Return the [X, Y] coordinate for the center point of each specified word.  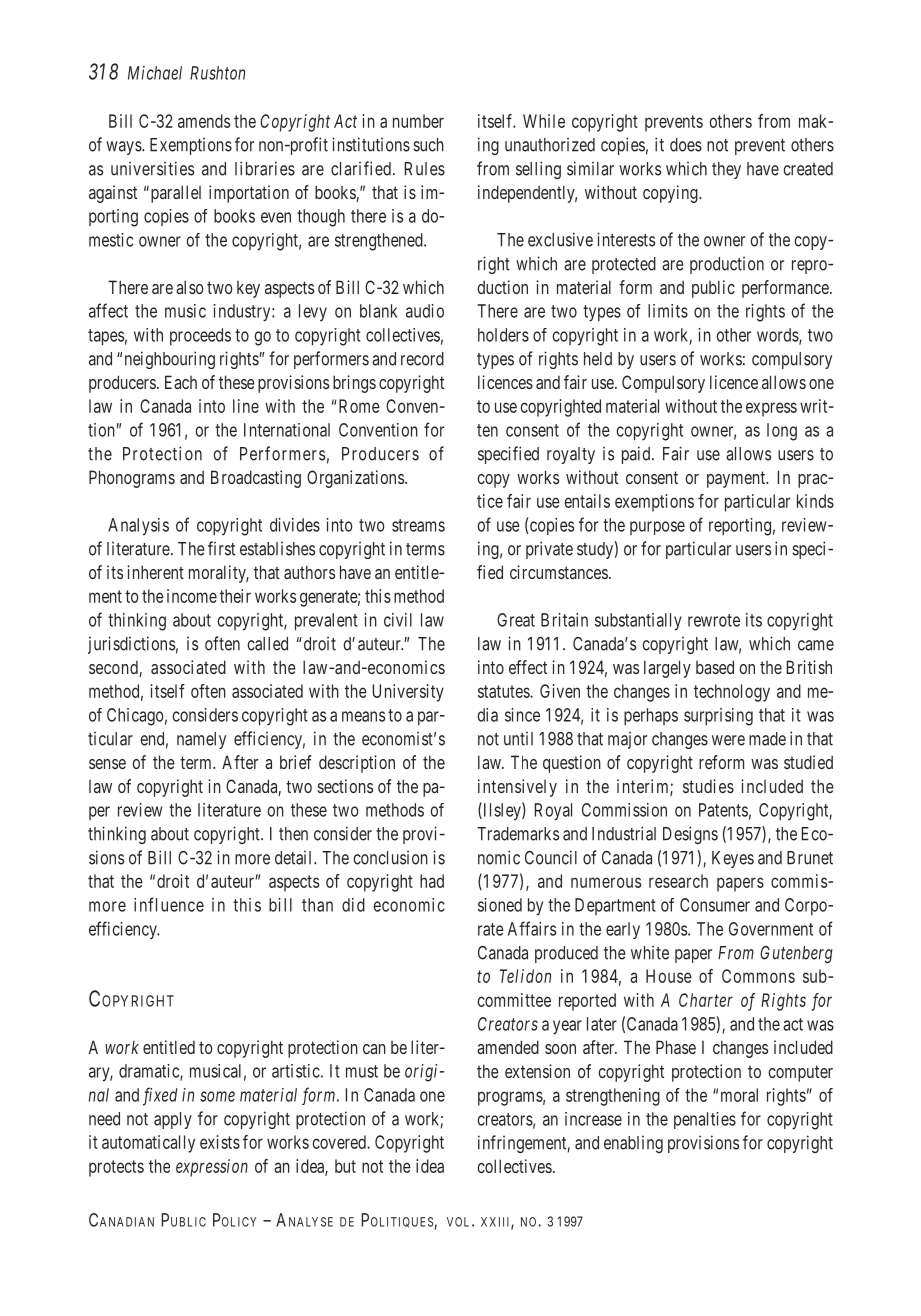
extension [537, 1071]
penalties [705, 1120]
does [686, 145]
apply [173, 1120]
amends [204, 121]
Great [516, 620]
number [418, 121]
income [192, 596]
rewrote [714, 620]
